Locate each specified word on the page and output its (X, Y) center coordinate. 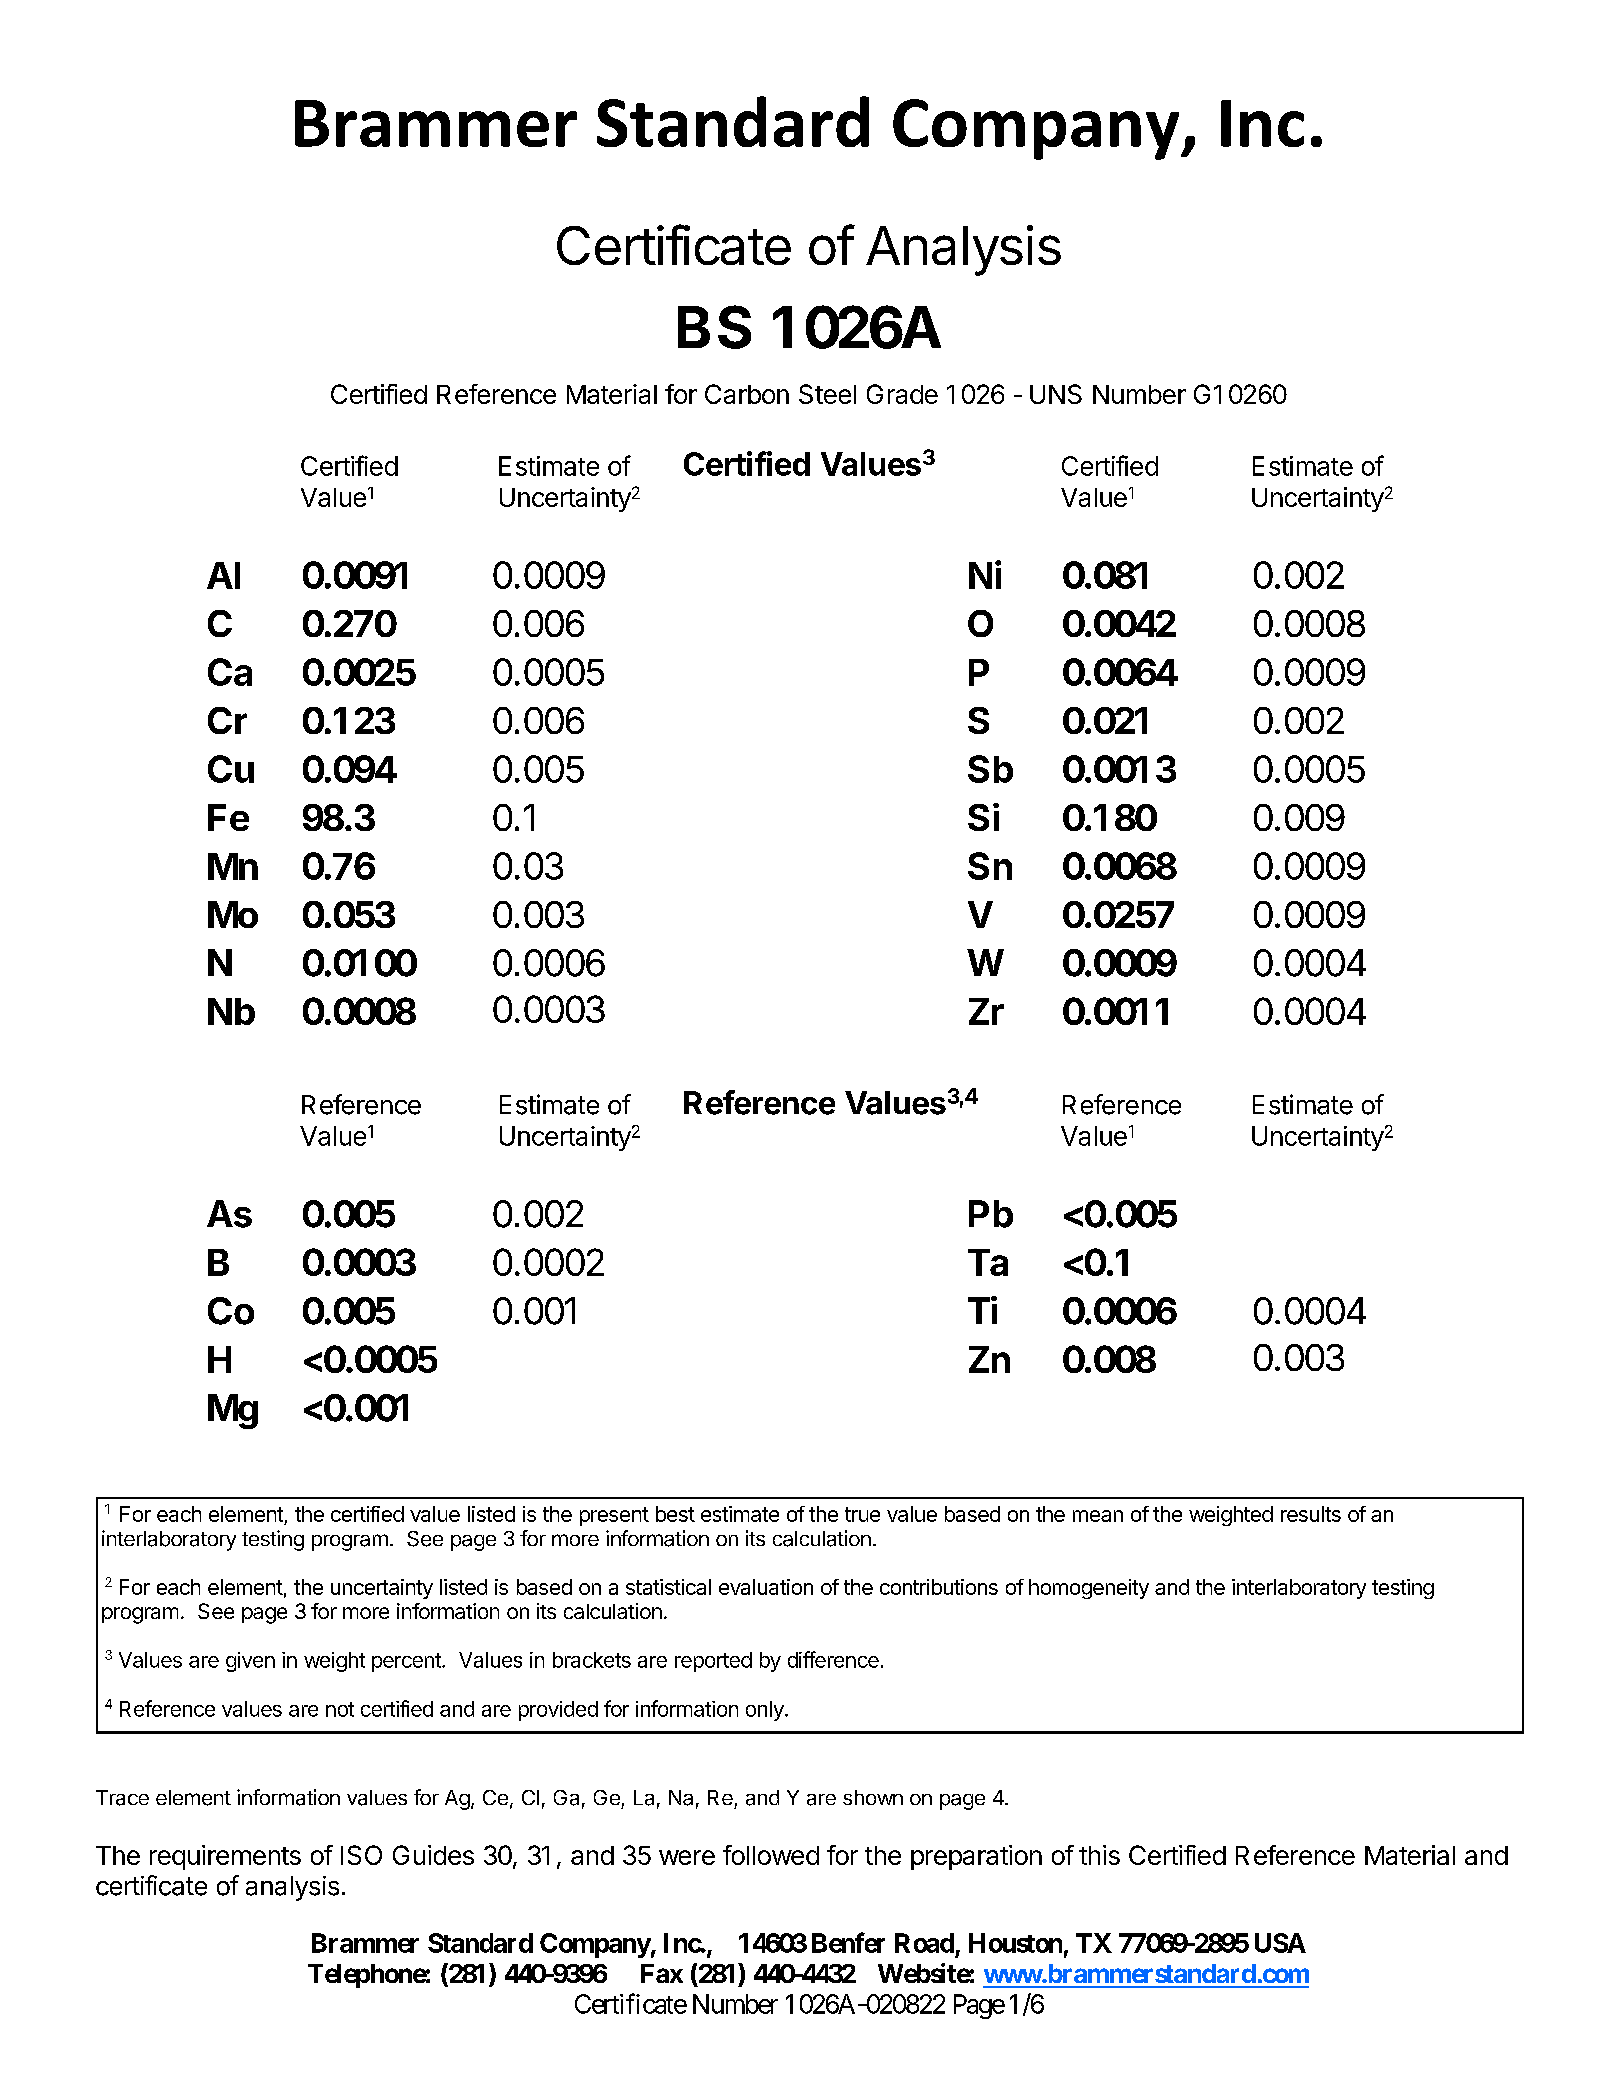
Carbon (747, 394)
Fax (662, 1973)
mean (1098, 1516)
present (614, 1516)
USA (1280, 1943)
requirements (225, 1857)
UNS (1056, 394)
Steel (827, 394)
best (675, 1514)
